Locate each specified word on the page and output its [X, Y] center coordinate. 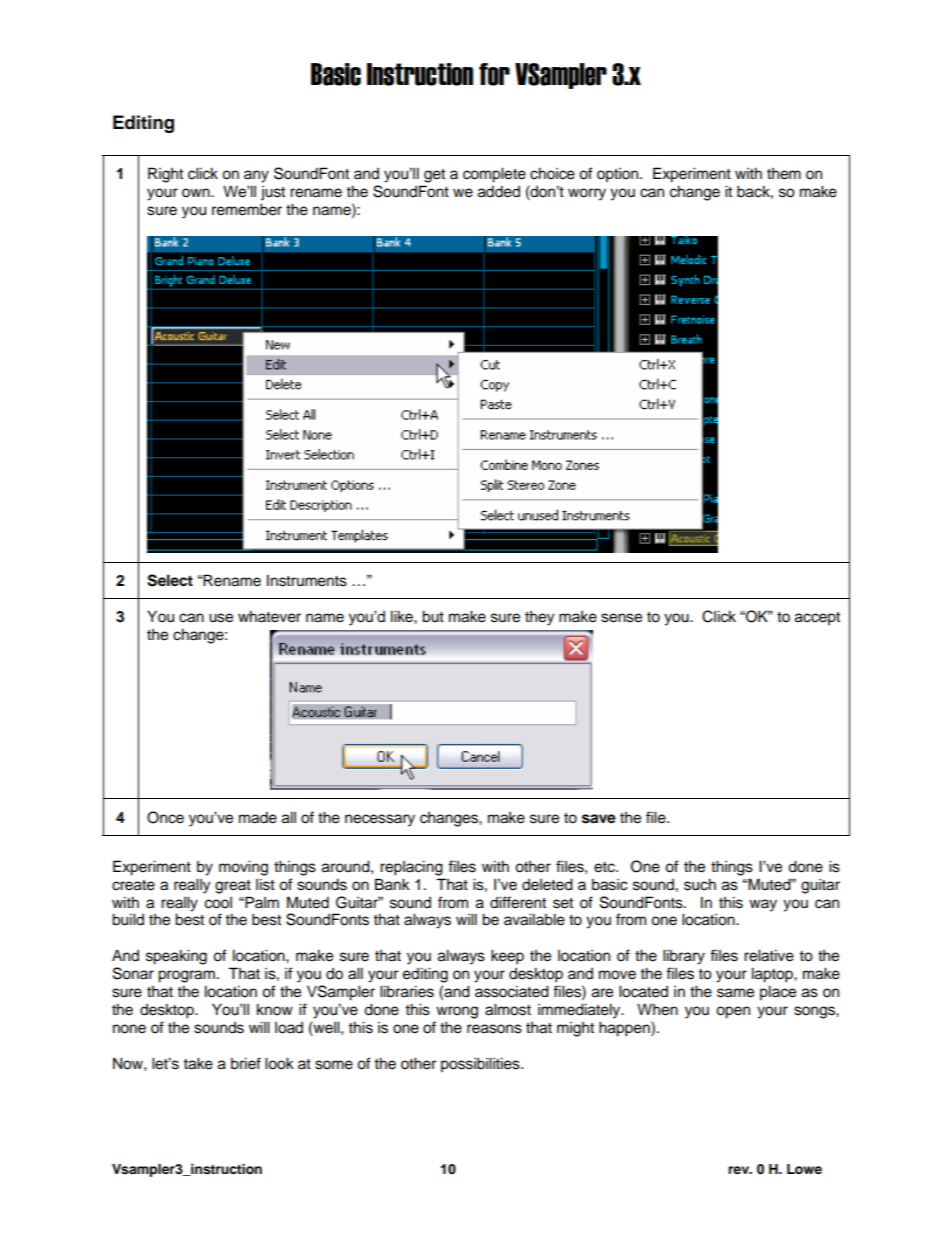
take [198, 1063]
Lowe [804, 1169]
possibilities [481, 1065]
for [494, 74]
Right [165, 175]
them [784, 174]
